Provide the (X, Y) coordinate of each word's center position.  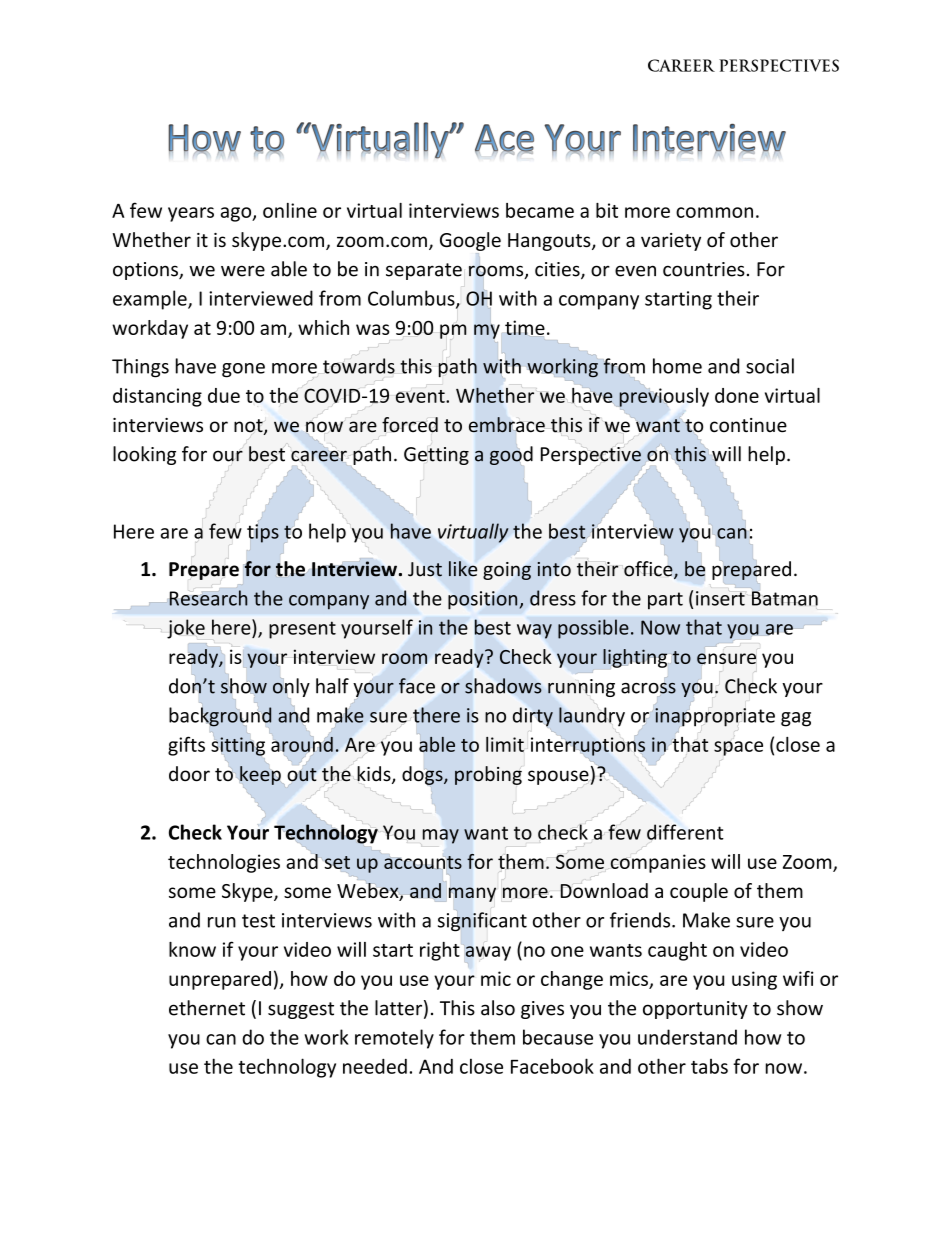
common (714, 212)
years (191, 214)
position (482, 600)
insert (720, 598)
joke (186, 629)
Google (470, 241)
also (498, 1008)
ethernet (207, 1008)
